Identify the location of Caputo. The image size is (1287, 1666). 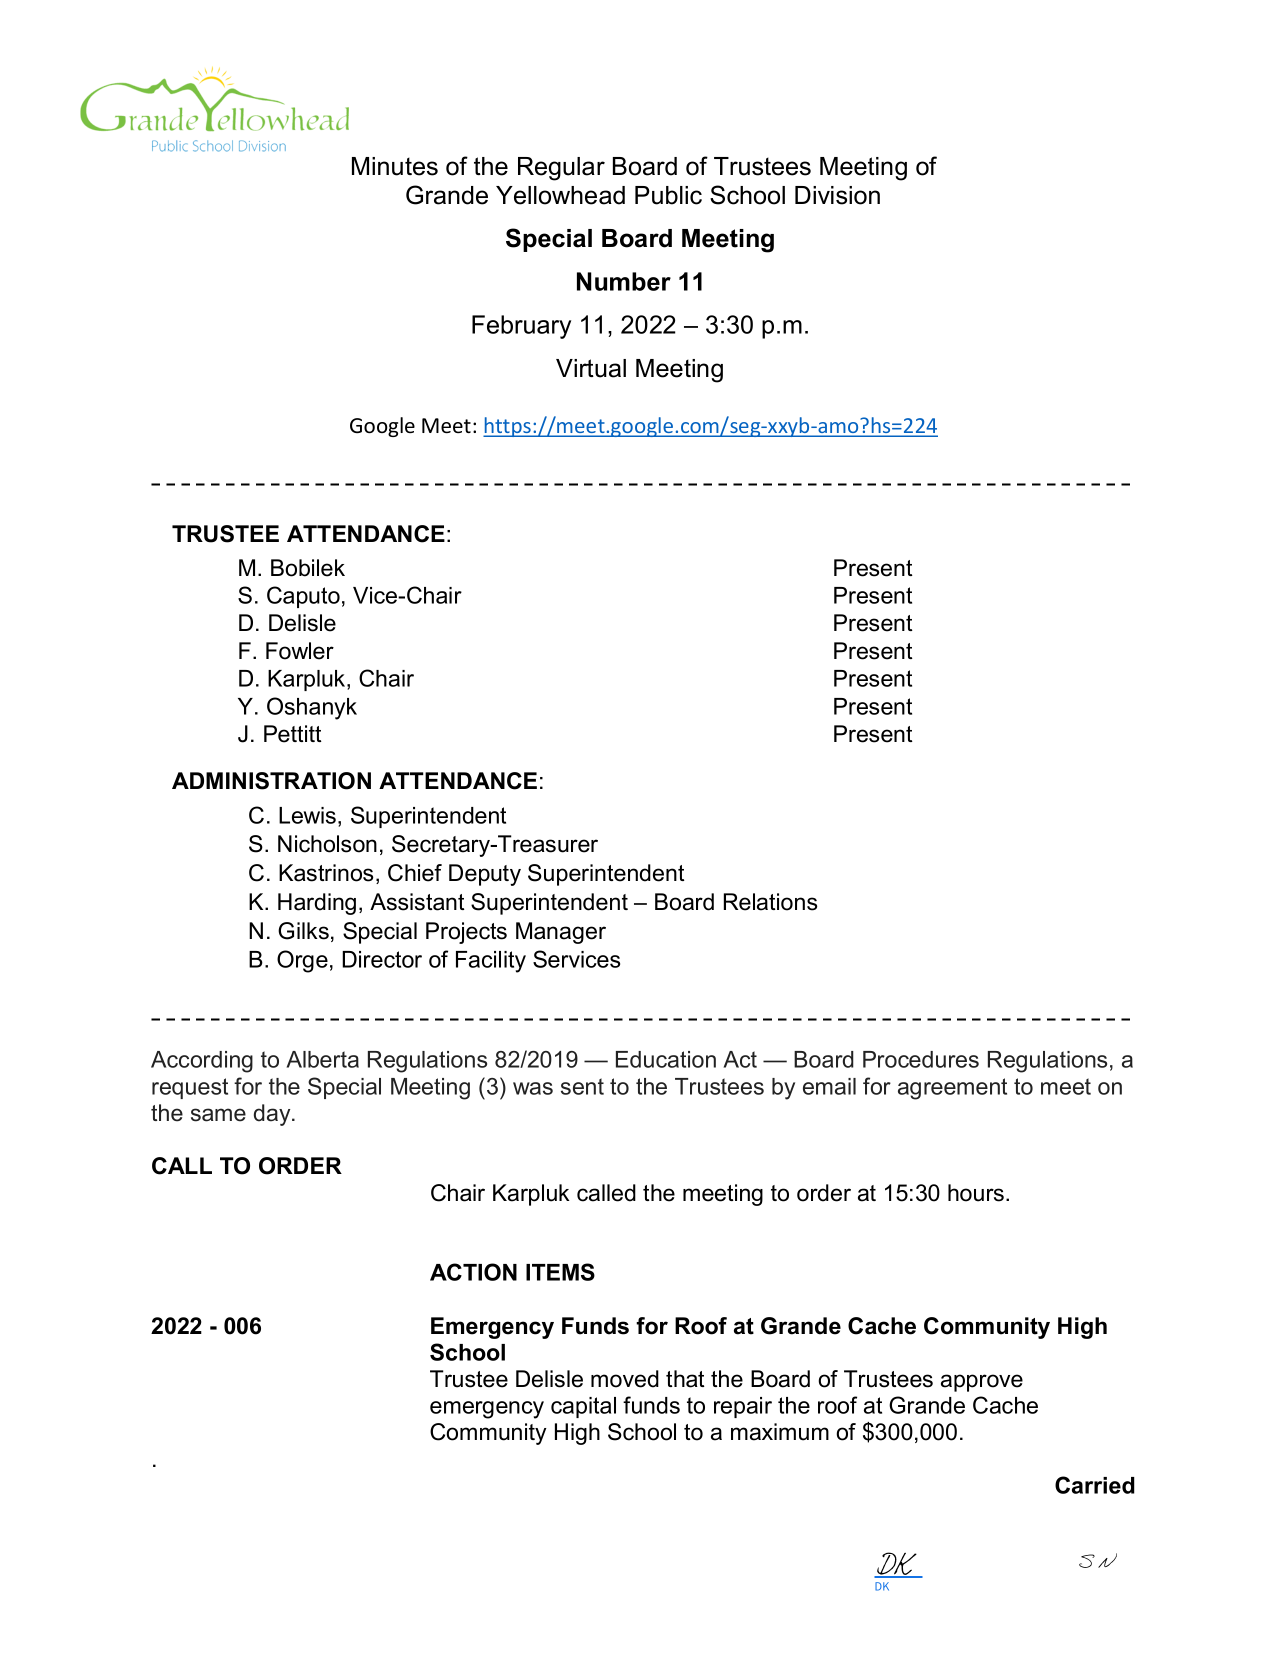
(303, 597).
